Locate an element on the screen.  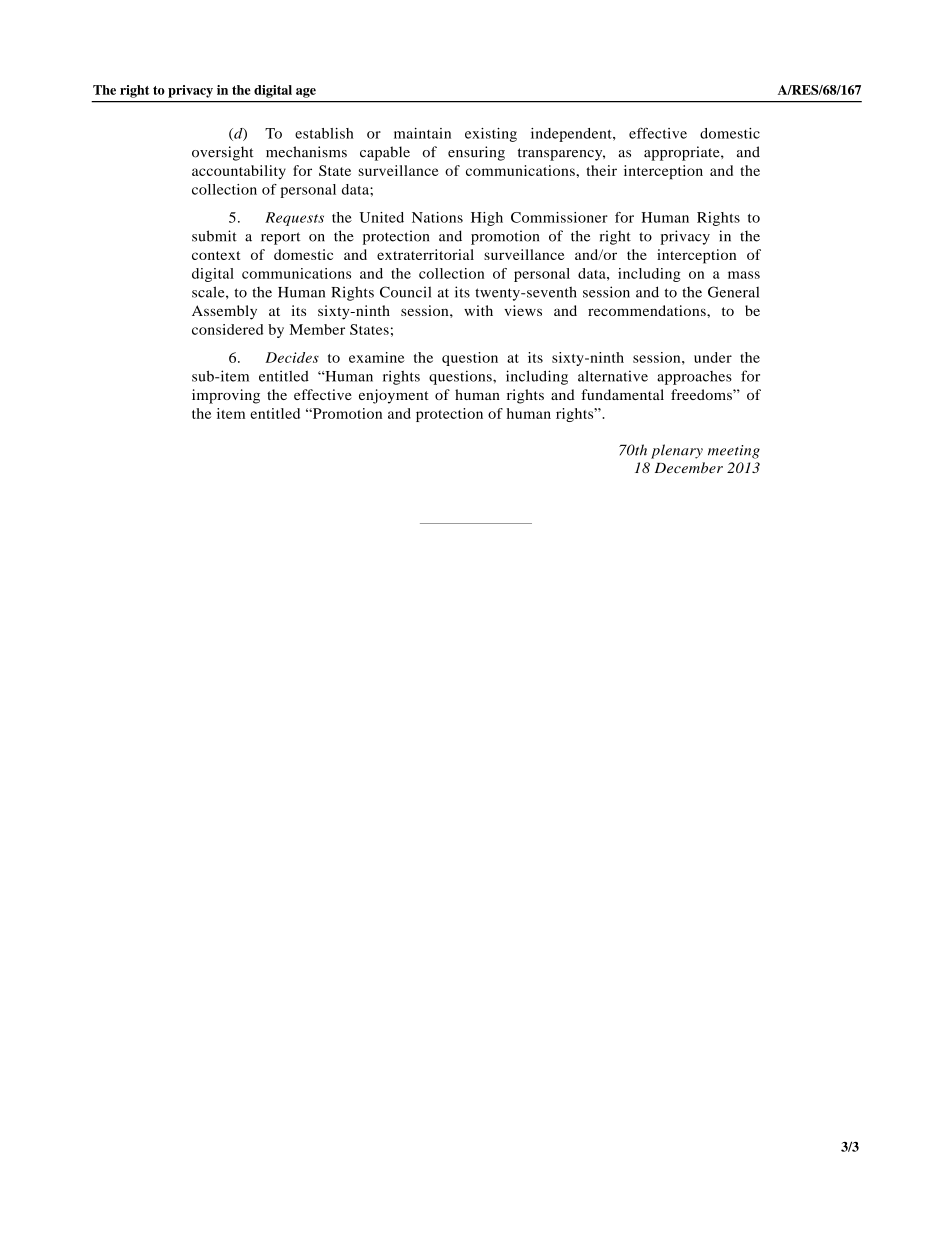
Member is located at coordinates (317, 329).
